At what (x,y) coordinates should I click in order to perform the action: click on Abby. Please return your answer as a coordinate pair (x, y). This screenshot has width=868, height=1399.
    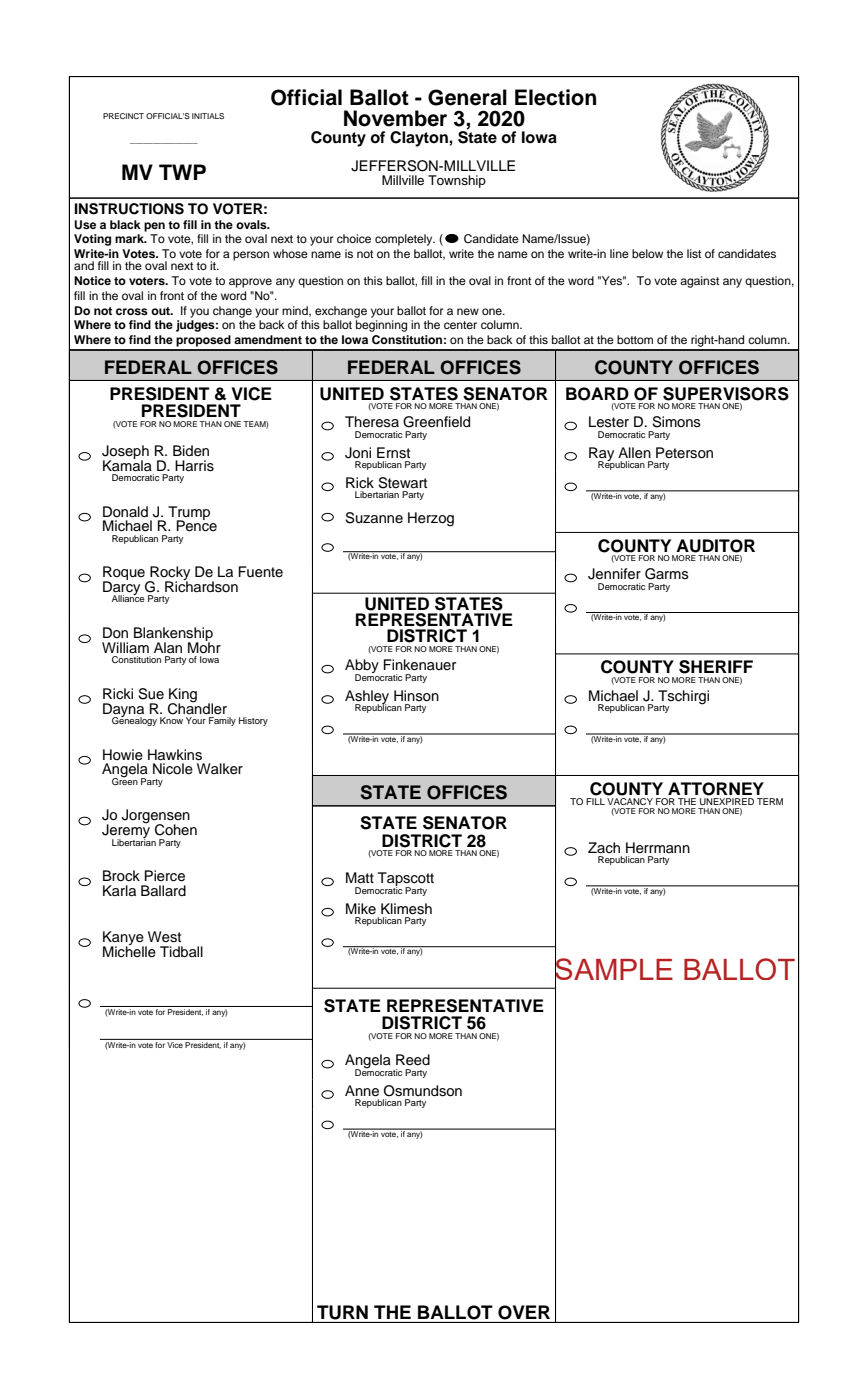
    Looking at the image, I should click on (362, 667).
